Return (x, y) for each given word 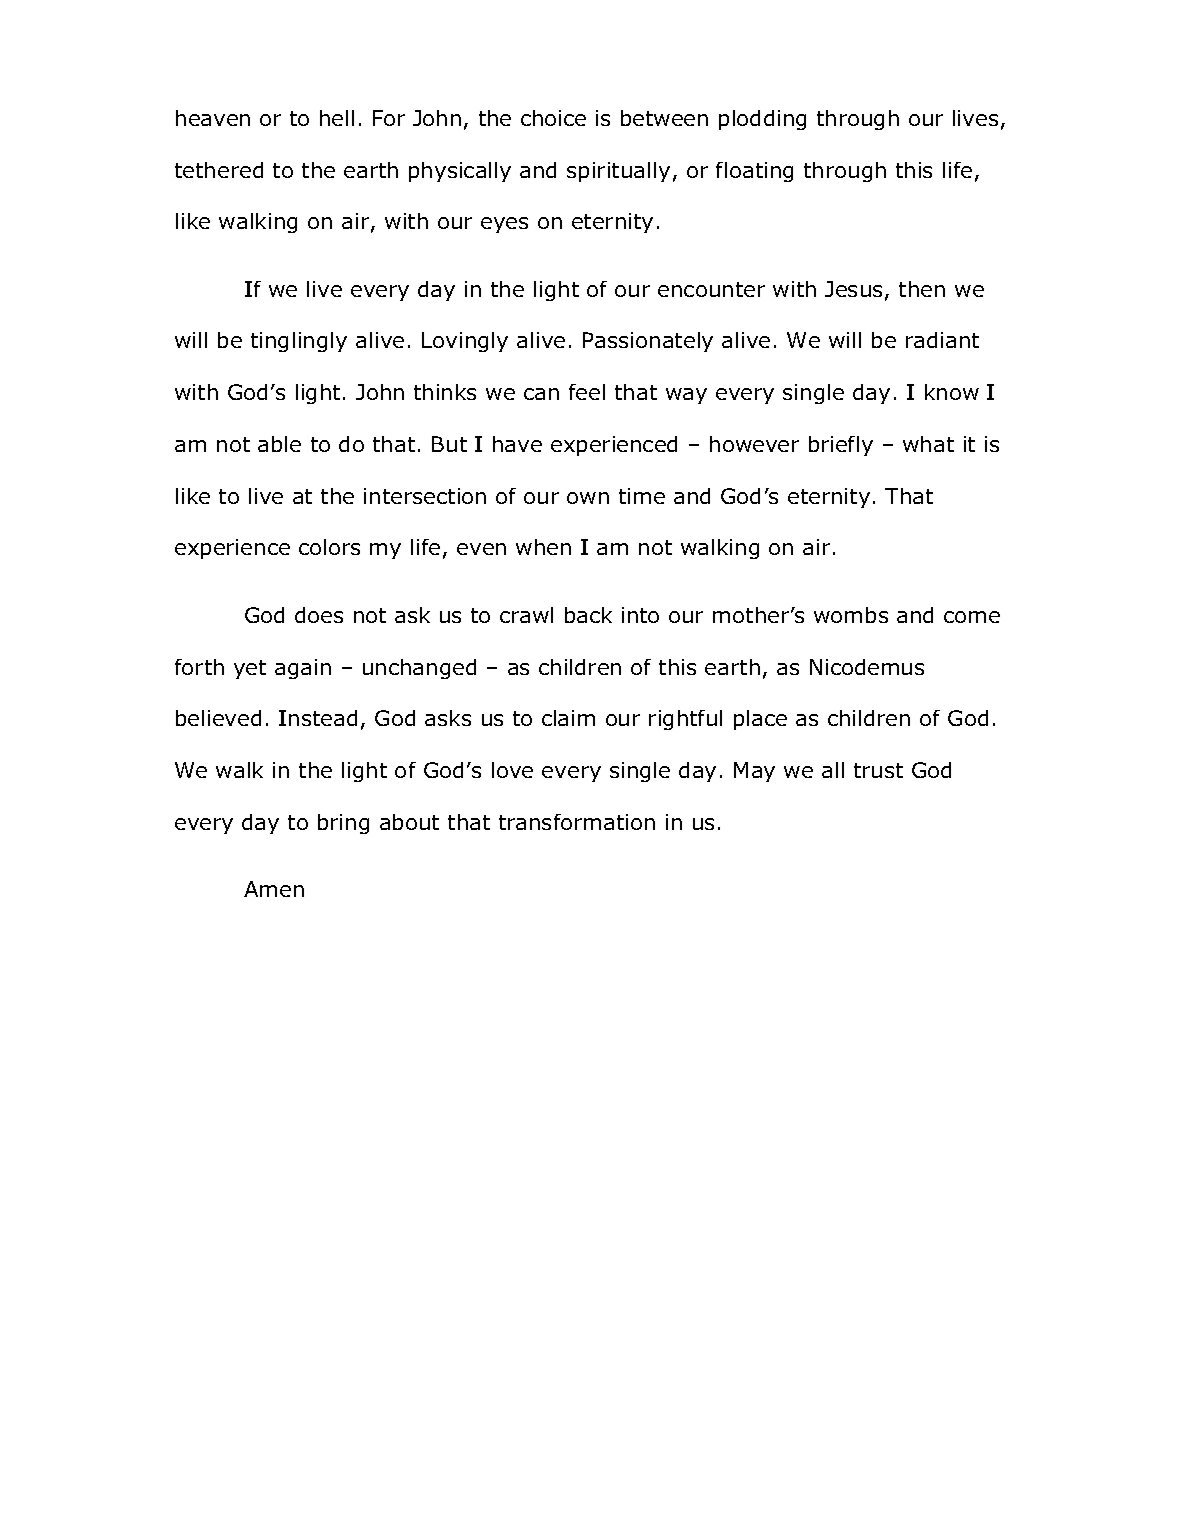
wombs (851, 615)
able (279, 444)
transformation (577, 822)
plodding (762, 120)
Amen (274, 889)
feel (587, 392)
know (952, 392)
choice (553, 118)
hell (337, 118)
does (319, 615)
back (588, 615)
